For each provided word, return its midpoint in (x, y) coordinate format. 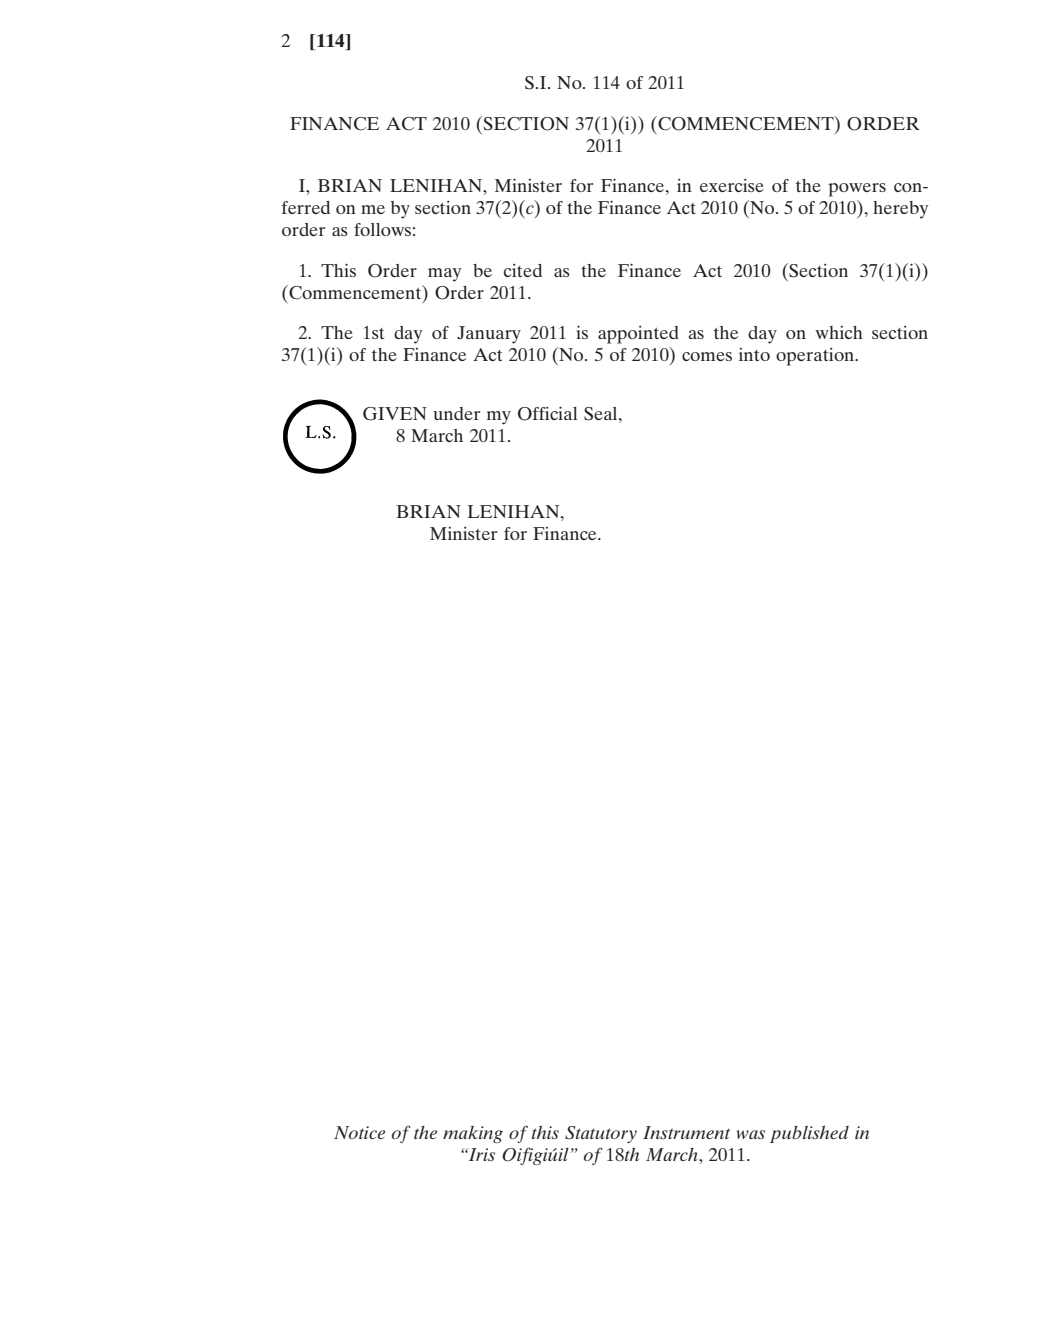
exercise (732, 185)
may (444, 275)
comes (707, 356)
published (809, 1134)
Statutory (601, 1134)
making (473, 1134)
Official (547, 414)
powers (857, 190)
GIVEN (395, 414)
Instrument (686, 1132)
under (456, 413)
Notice (359, 1132)
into (754, 354)
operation (816, 357)
